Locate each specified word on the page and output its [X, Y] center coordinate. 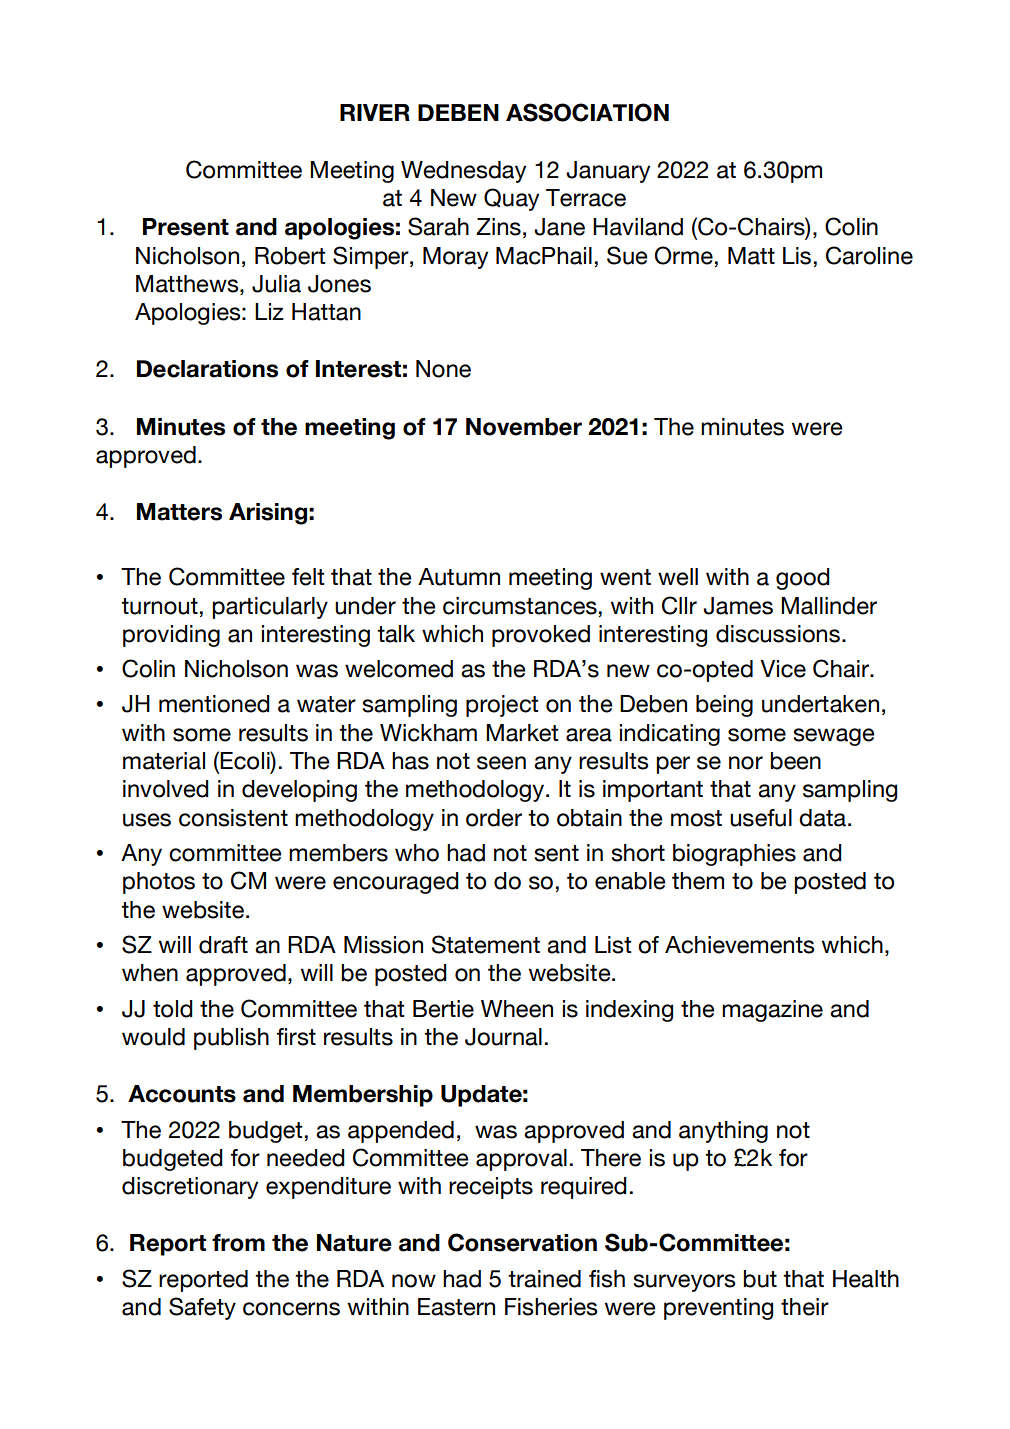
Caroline [869, 255]
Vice [783, 669]
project [502, 706]
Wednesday [463, 172]
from [238, 1243]
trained [544, 1279]
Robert [290, 256]
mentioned [214, 704]
